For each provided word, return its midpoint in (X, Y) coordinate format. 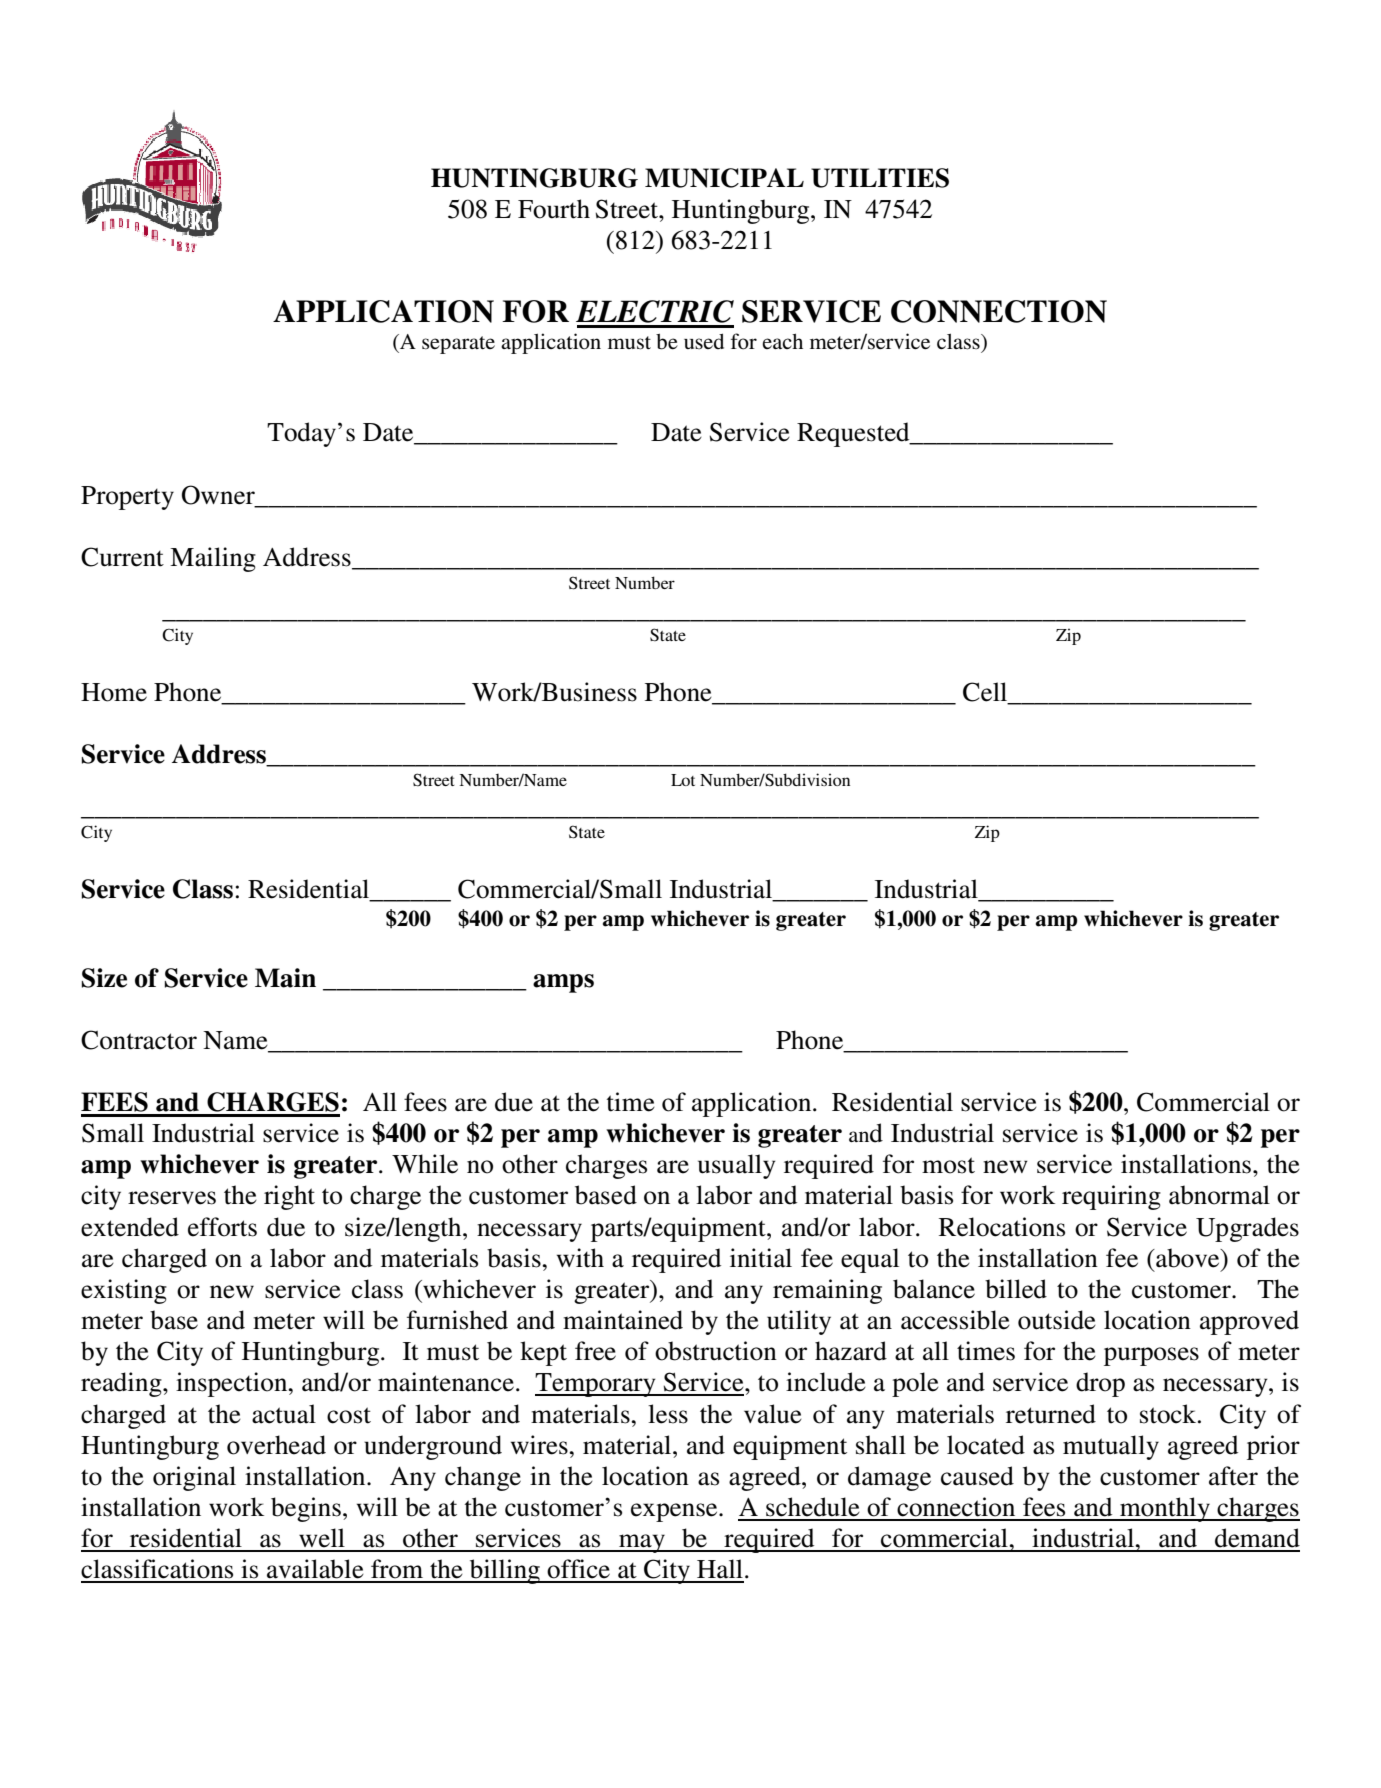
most (948, 1165)
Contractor (139, 1040)
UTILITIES (880, 178)
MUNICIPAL (724, 178)
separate (458, 345)
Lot (683, 780)
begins (306, 1509)
